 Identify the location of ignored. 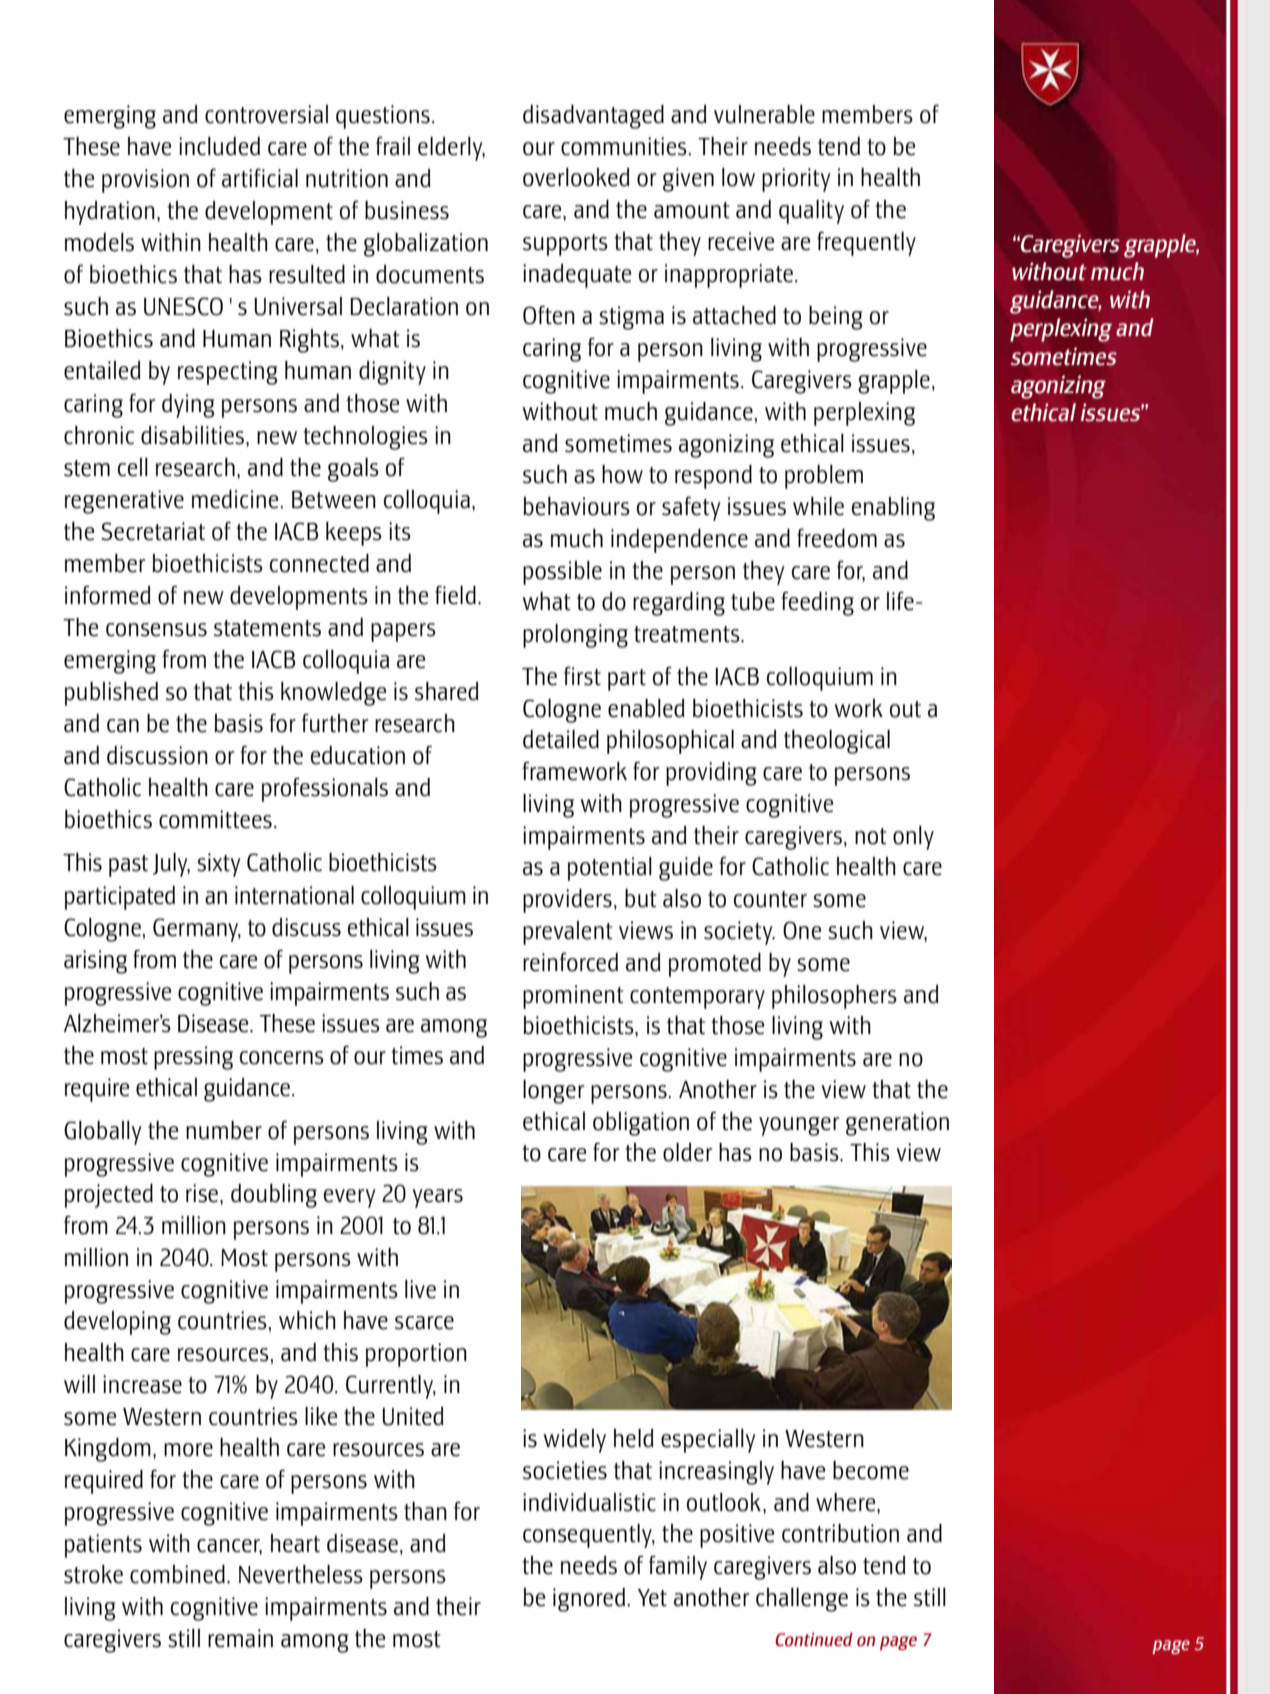
(589, 1600).
